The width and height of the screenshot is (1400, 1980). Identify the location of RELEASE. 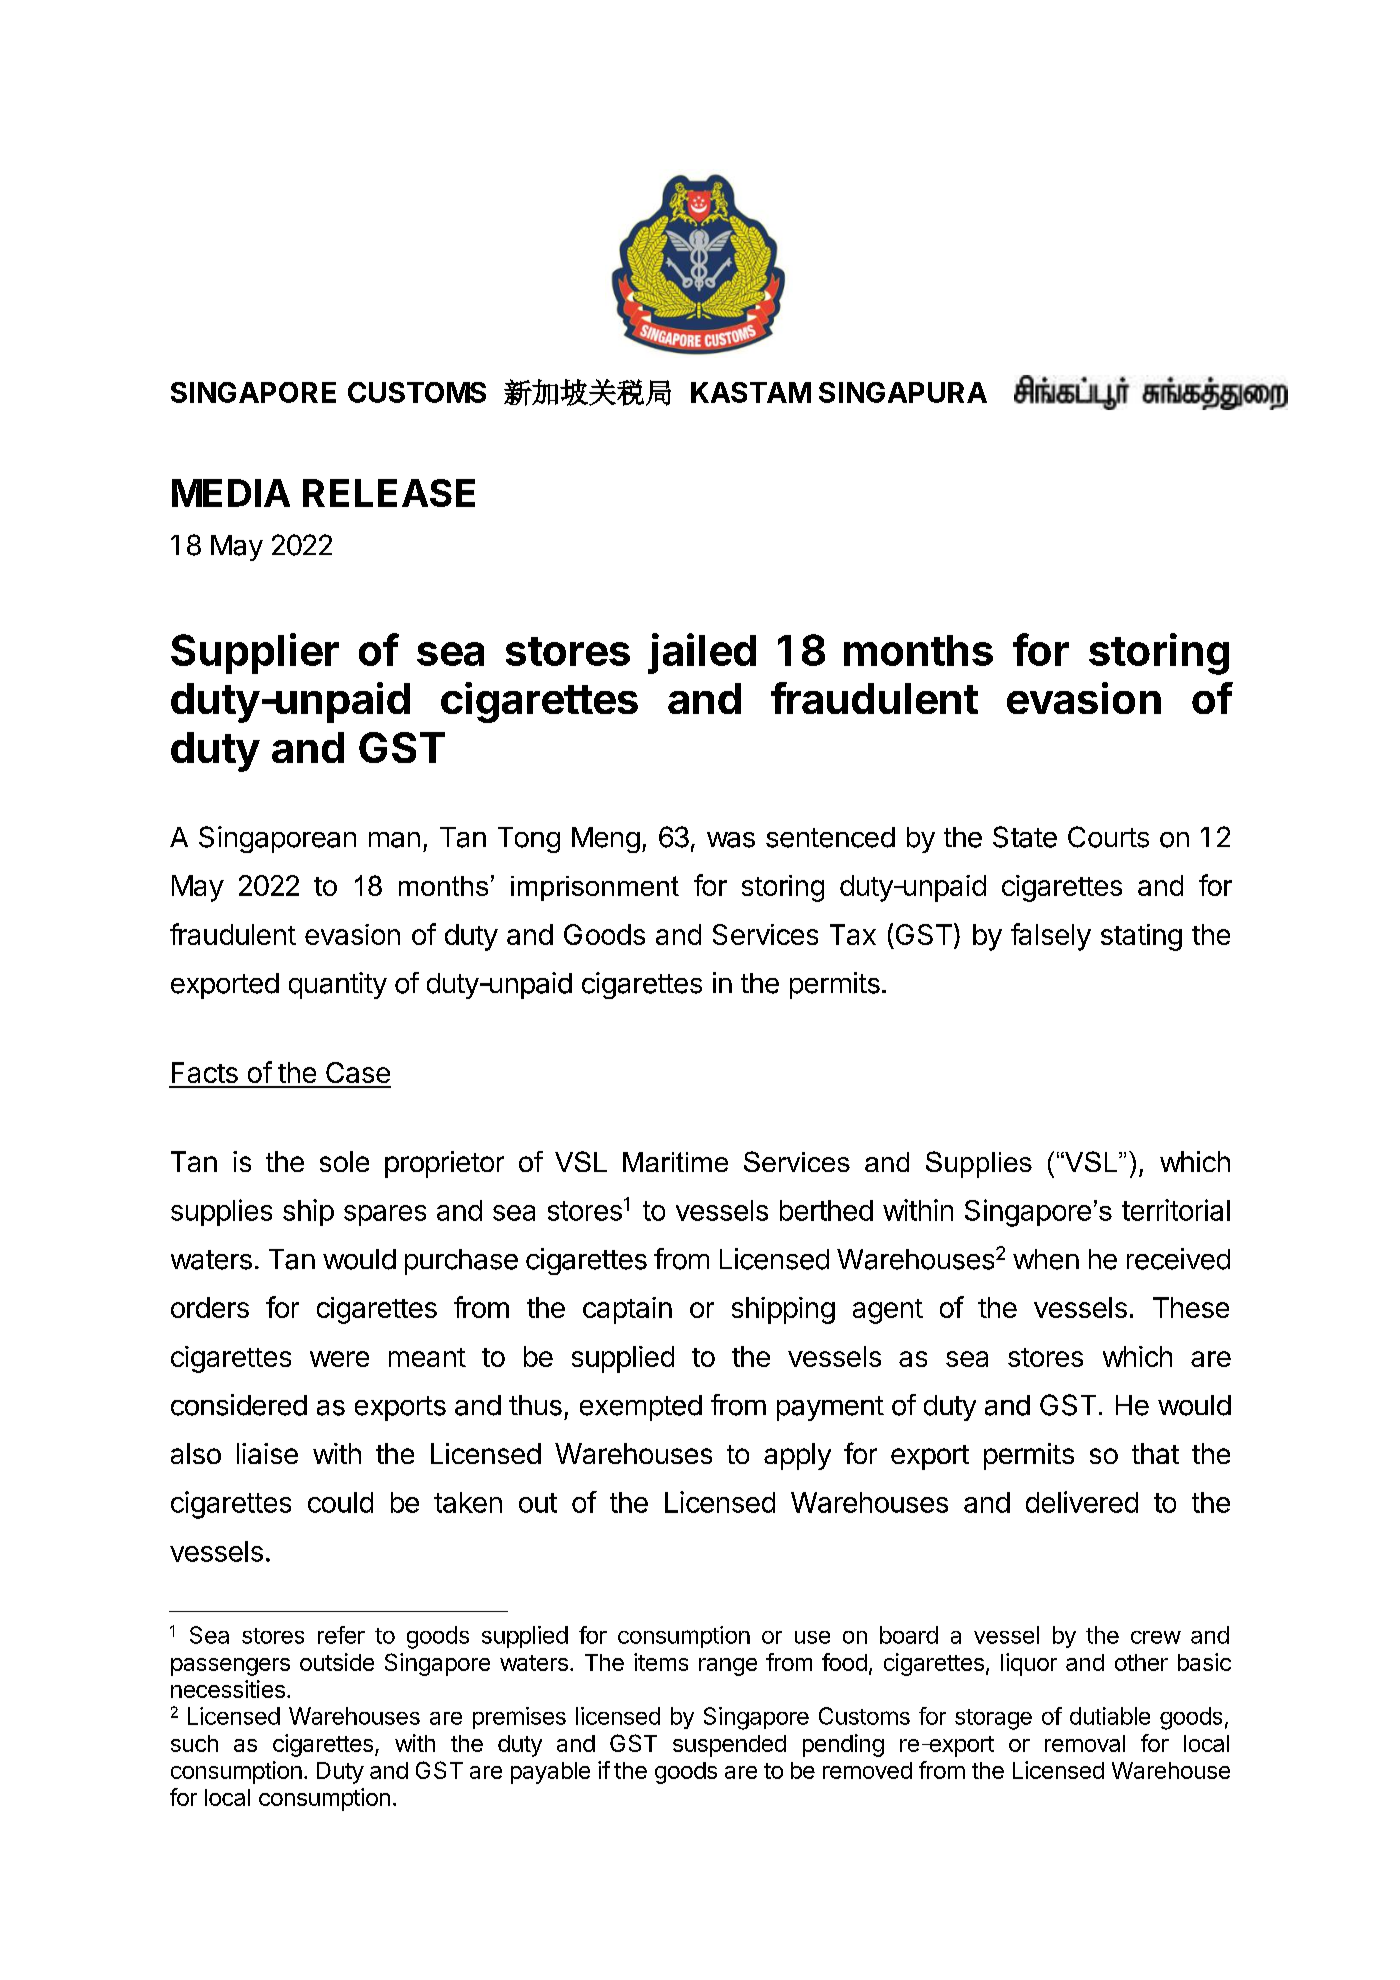
(389, 493).
